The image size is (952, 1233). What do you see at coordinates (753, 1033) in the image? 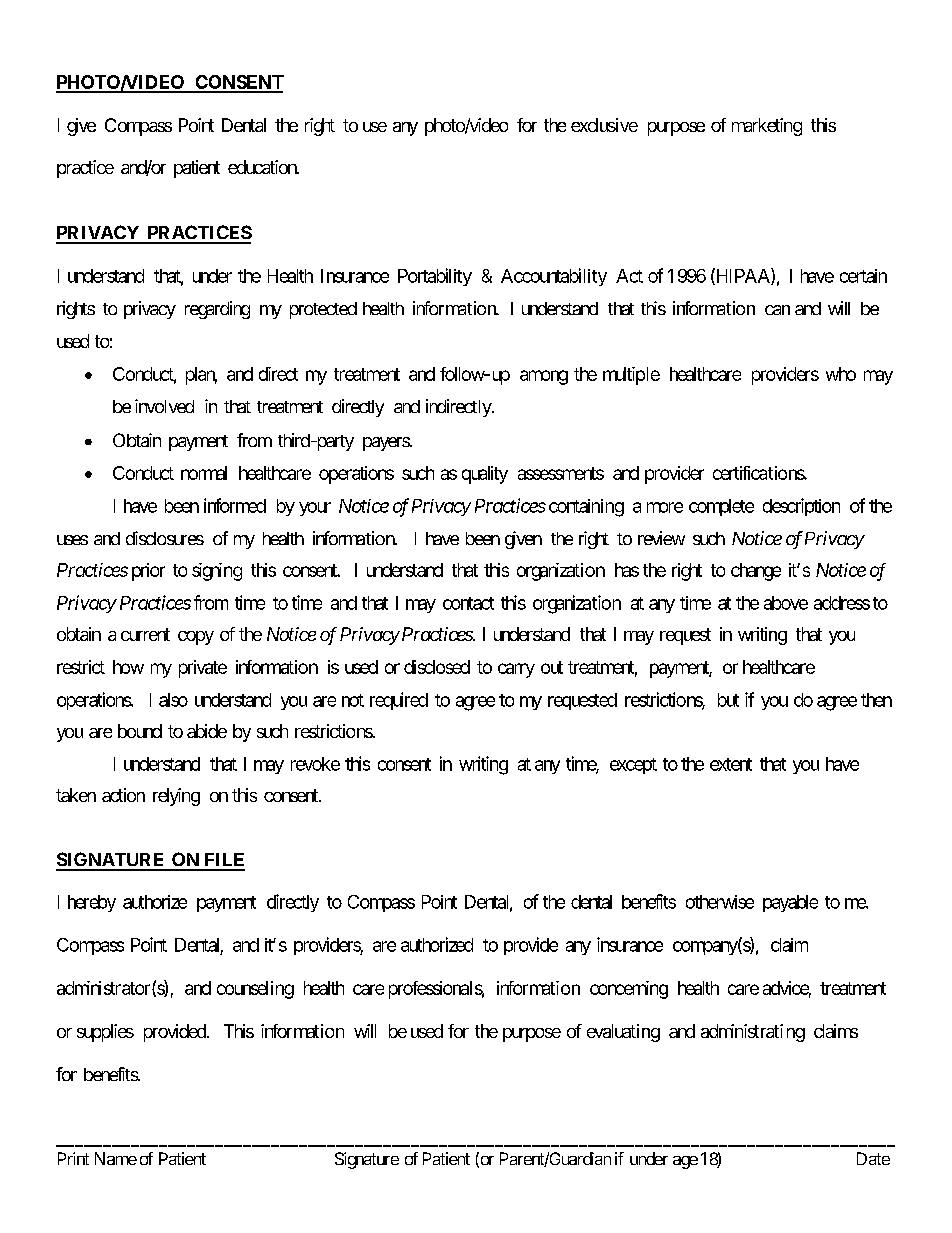
I see `administrating` at bounding box center [753, 1033].
